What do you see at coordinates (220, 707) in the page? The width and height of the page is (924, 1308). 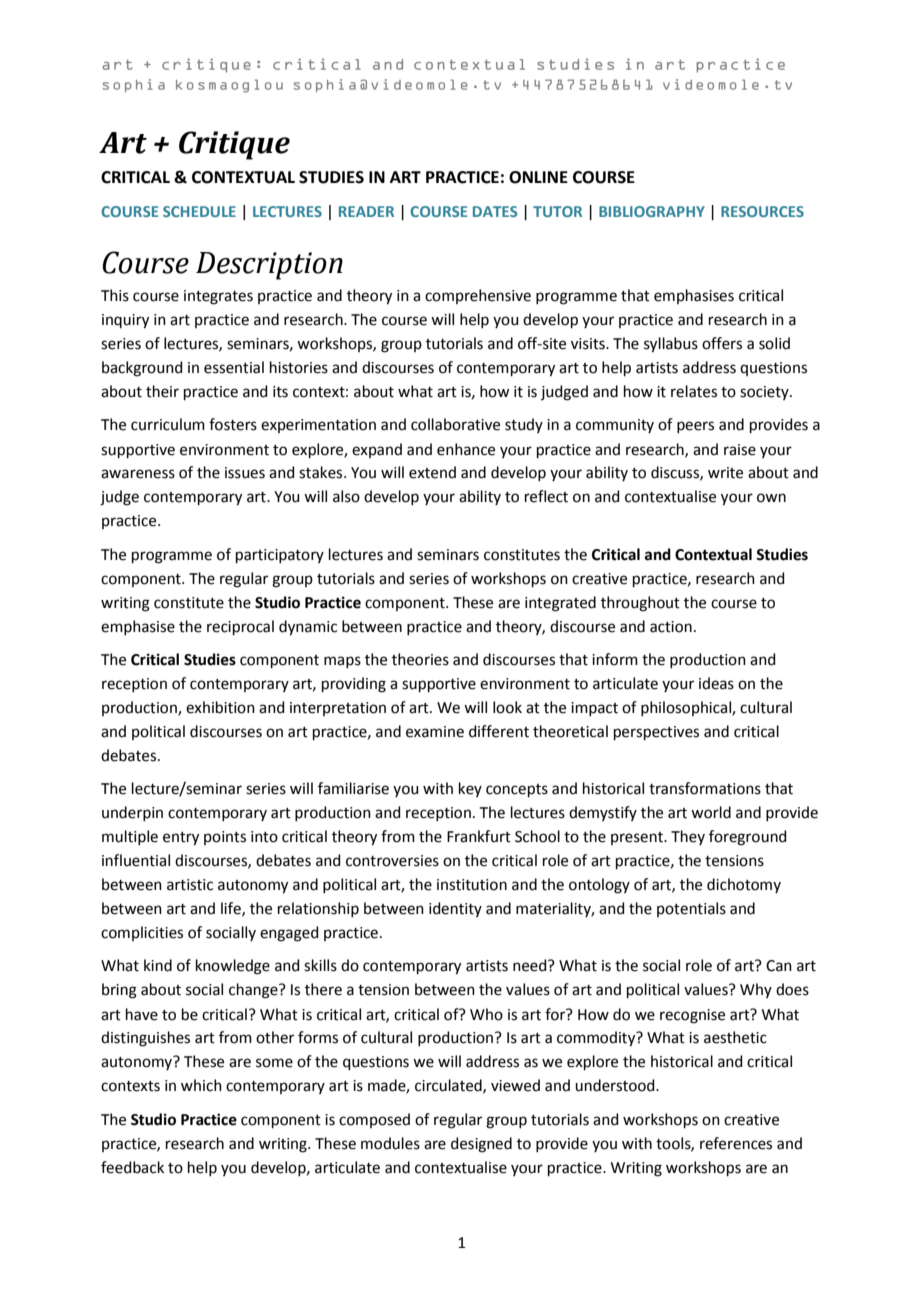 I see `exhibition` at bounding box center [220, 707].
